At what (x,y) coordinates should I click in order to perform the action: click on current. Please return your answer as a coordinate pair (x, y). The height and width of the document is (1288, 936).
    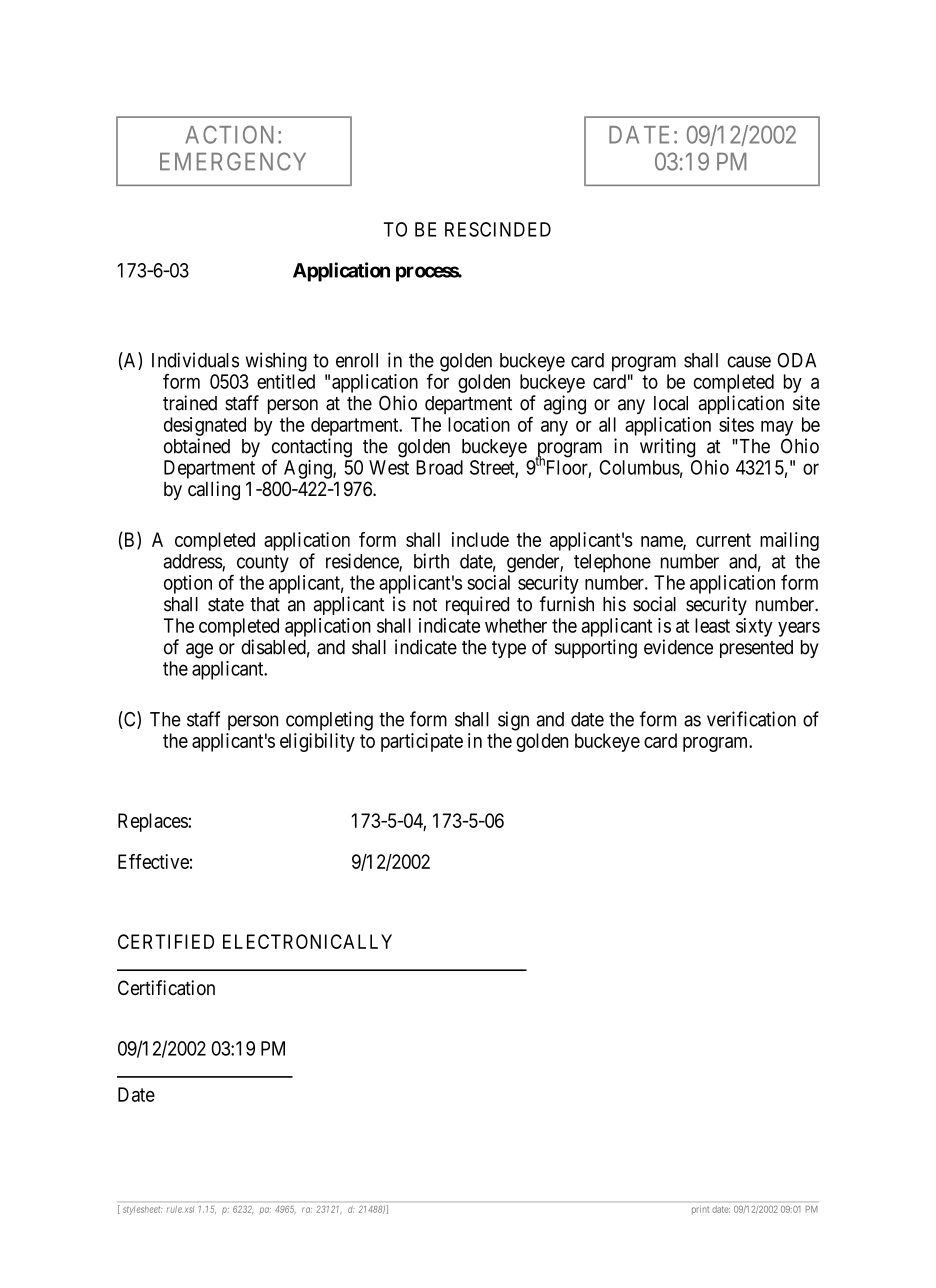
    Looking at the image, I should click on (723, 540).
